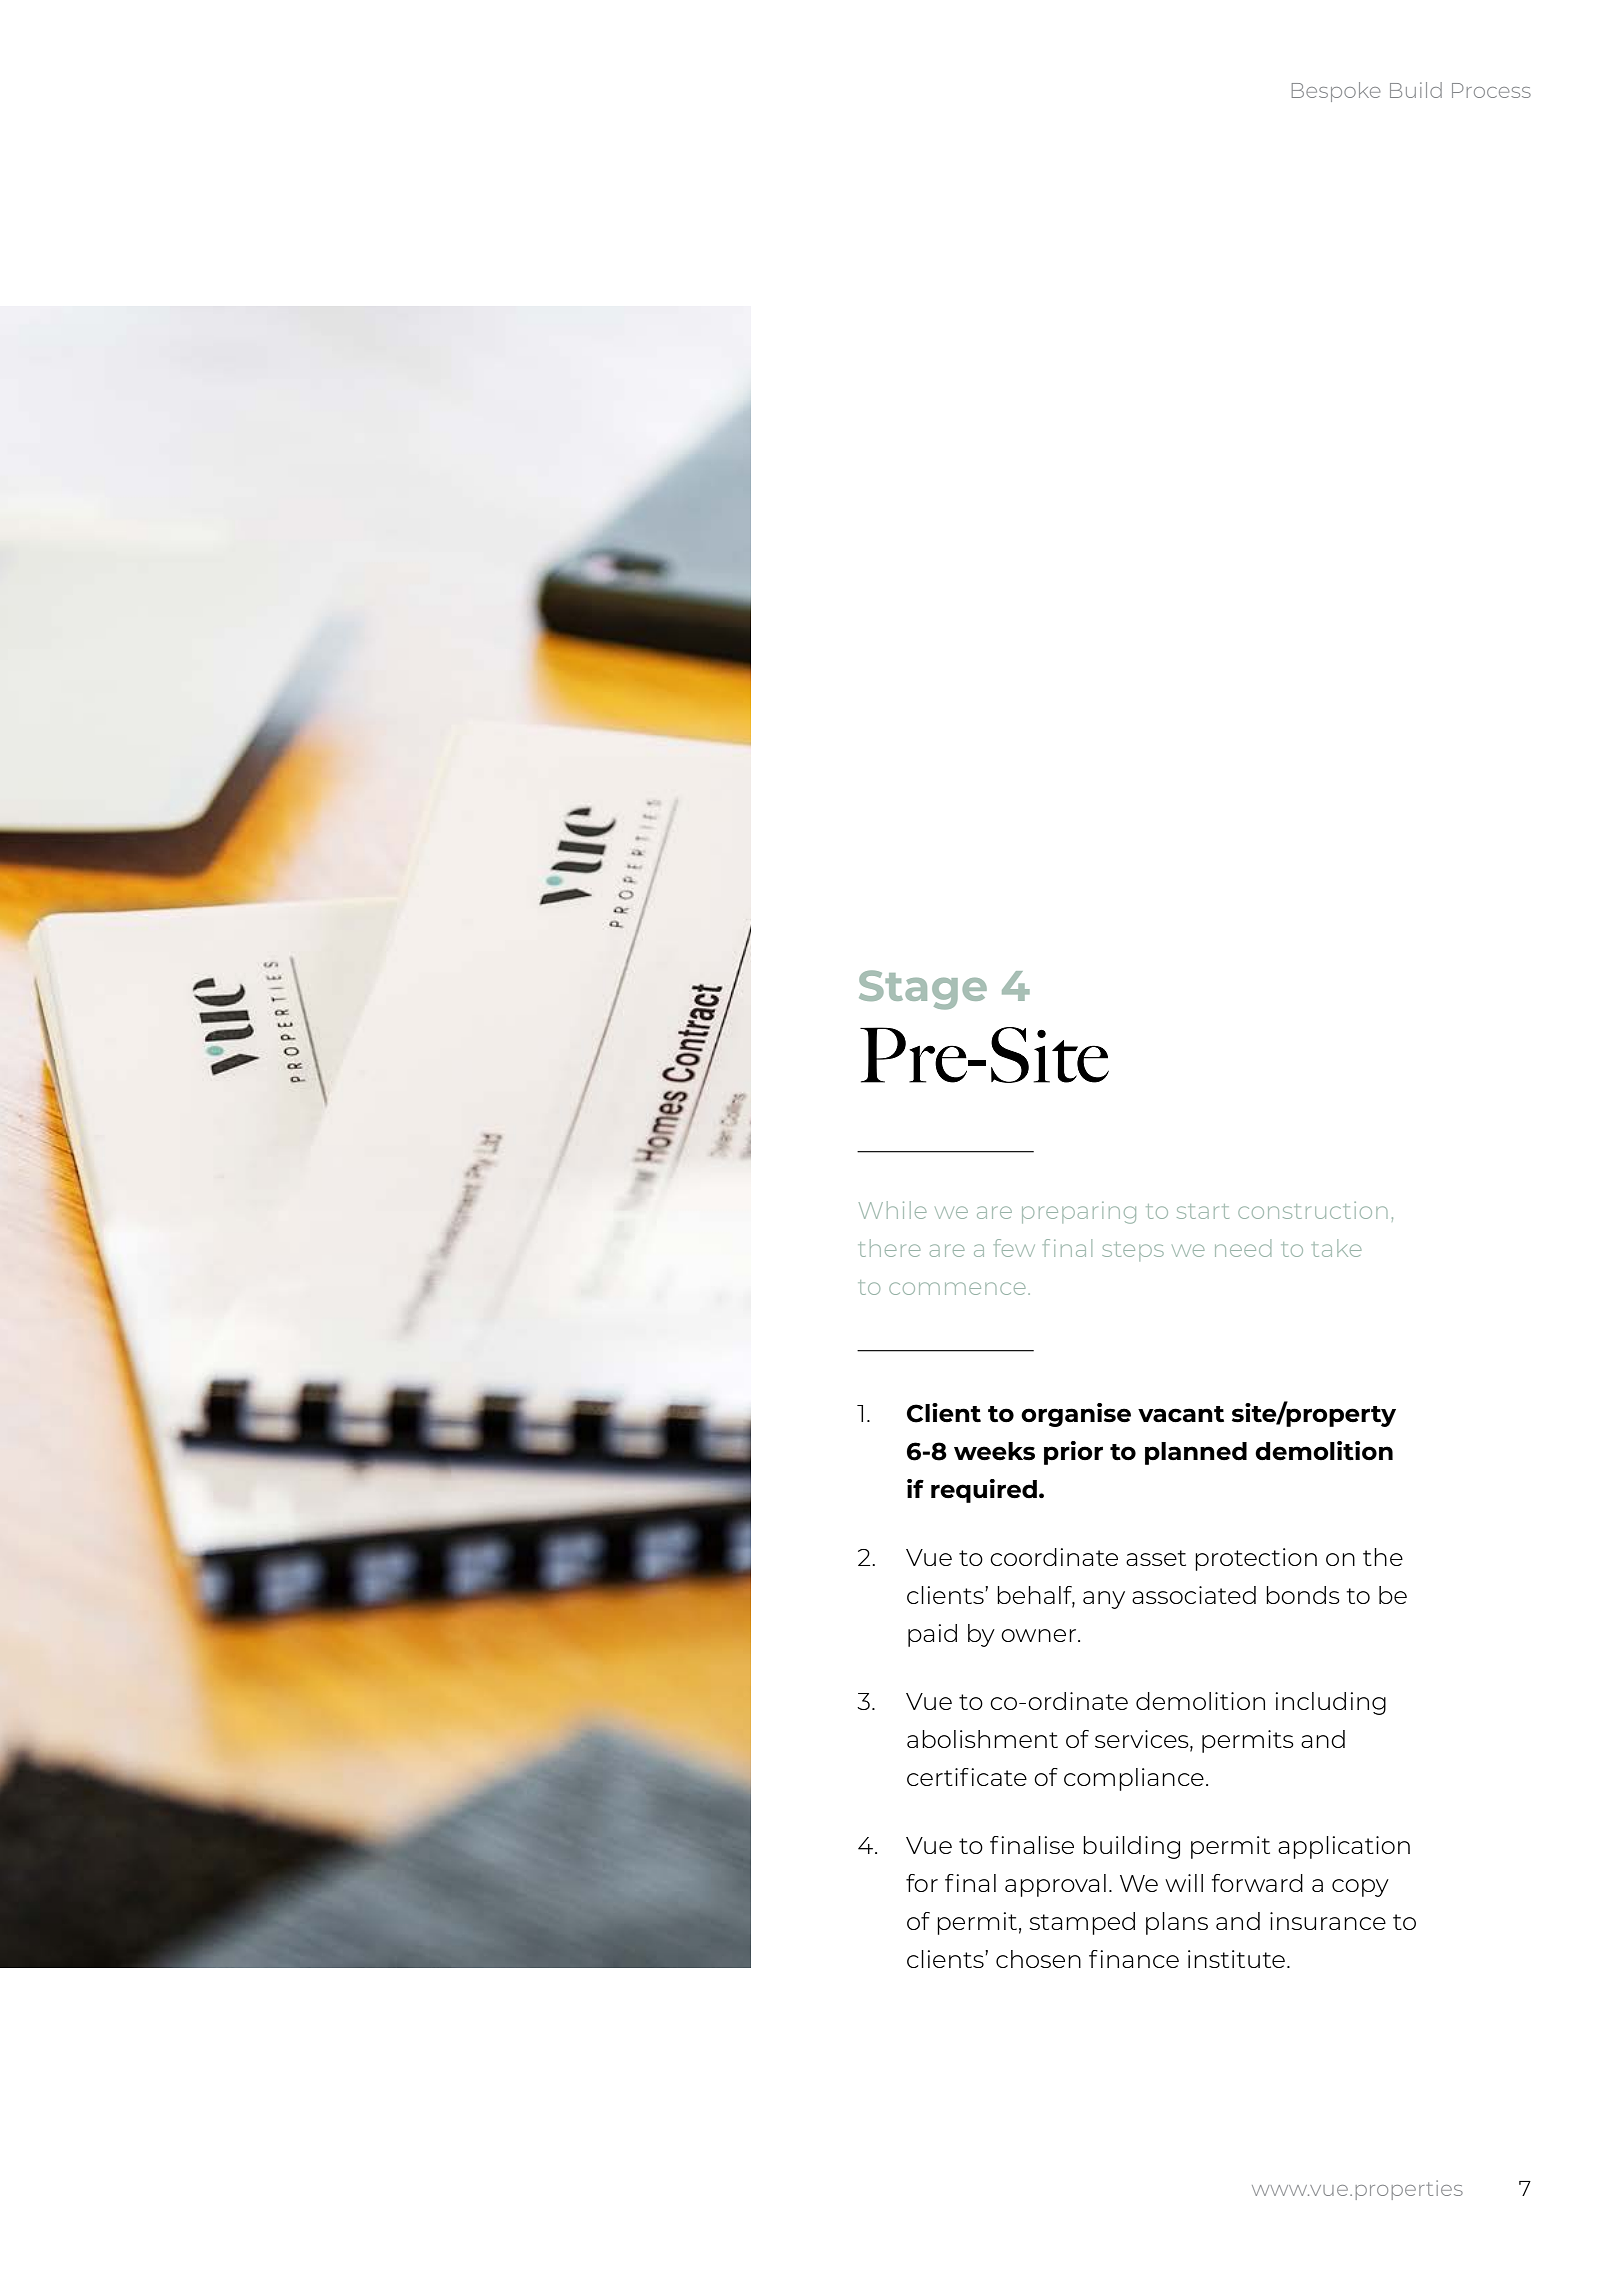 The height and width of the screenshot is (2274, 1608). What do you see at coordinates (1184, 1883) in the screenshot?
I see `will` at bounding box center [1184, 1883].
